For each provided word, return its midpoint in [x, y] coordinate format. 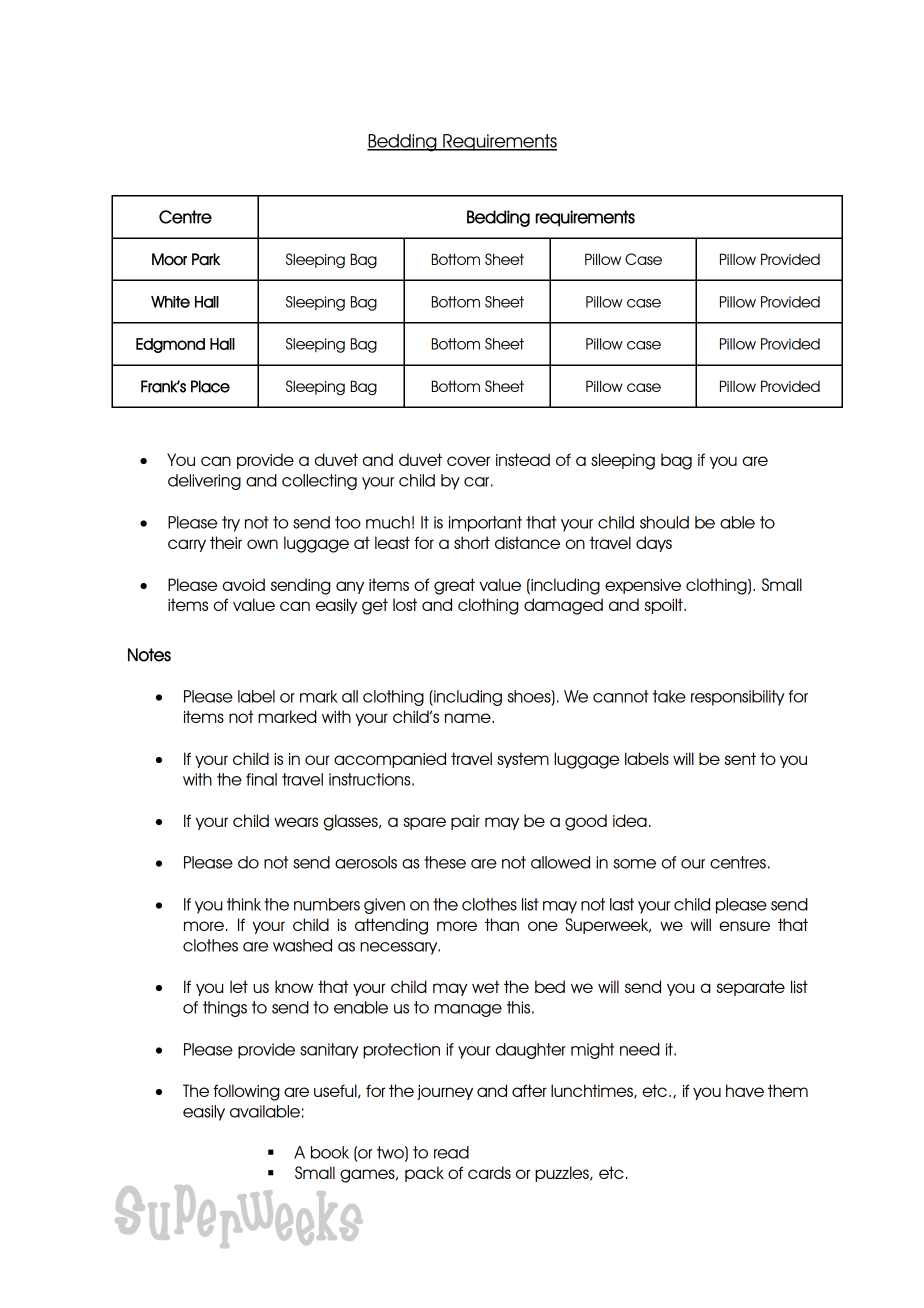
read [451, 1152]
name [469, 718]
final [261, 779]
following [246, 1092]
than [502, 924]
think [244, 904]
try [231, 524]
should [664, 522]
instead [523, 459]
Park [206, 259]
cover [468, 461]
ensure [744, 926]
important [485, 524]
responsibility [738, 698]
